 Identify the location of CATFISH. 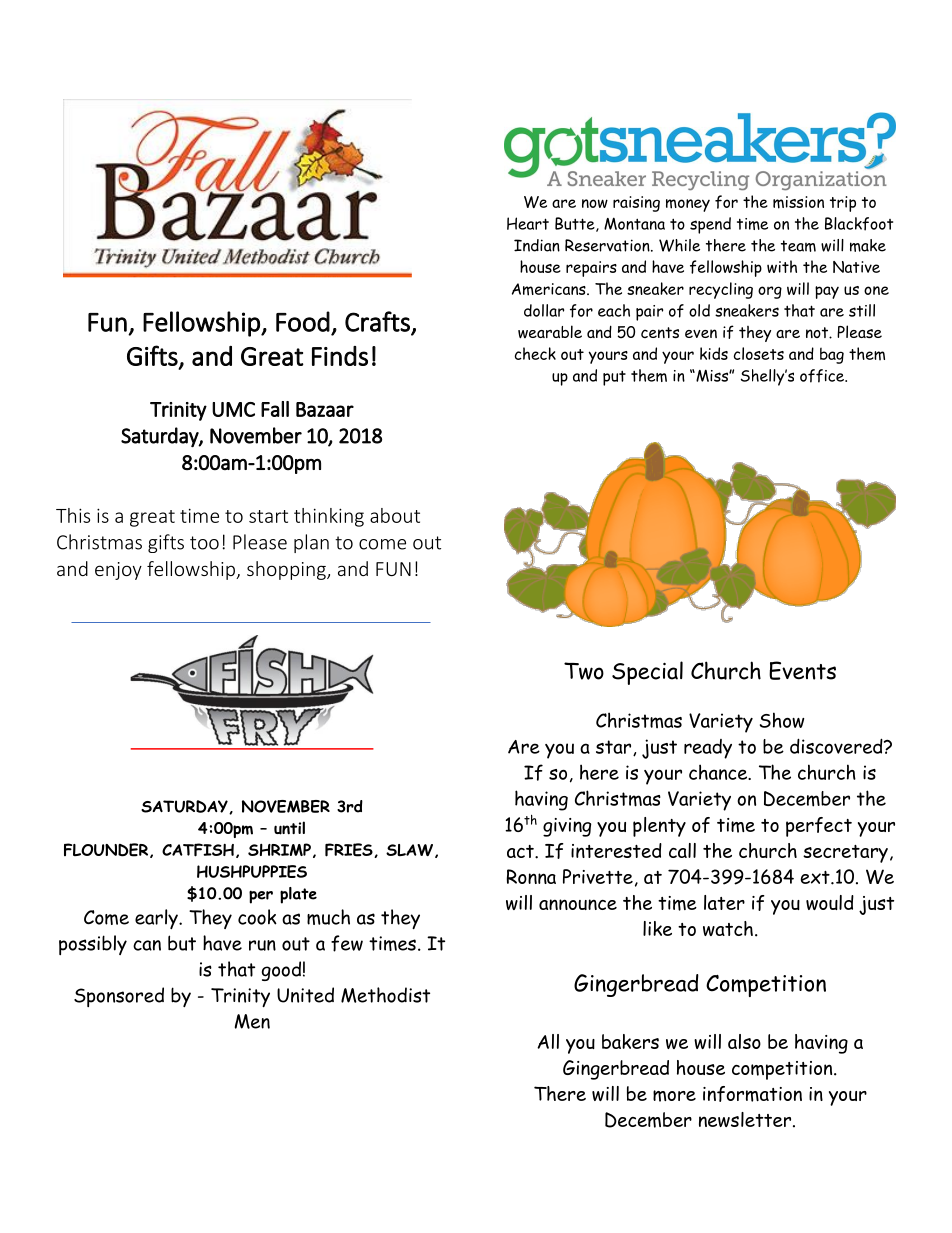
(198, 850).
